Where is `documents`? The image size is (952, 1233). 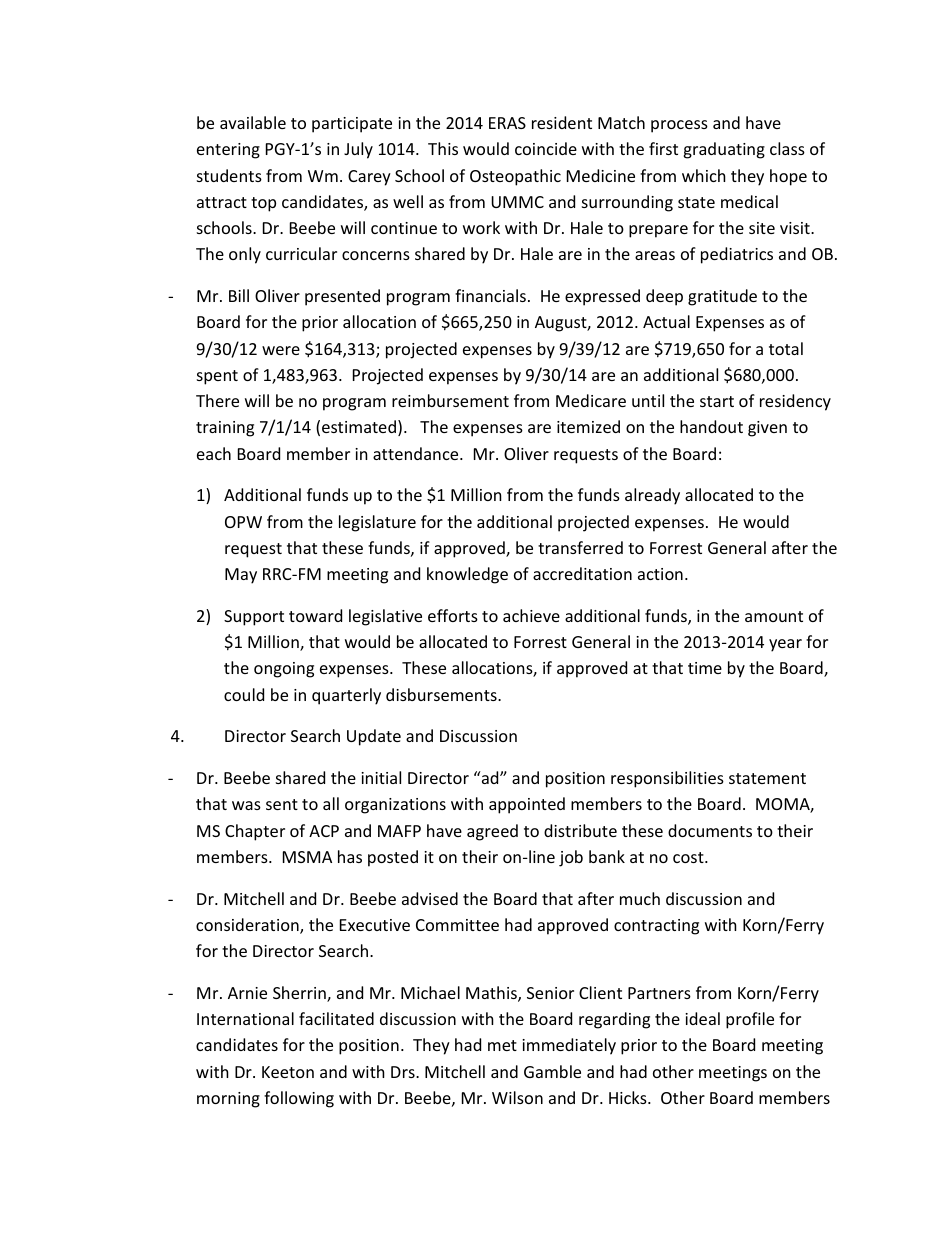 documents is located at coordinates (710, 830).
